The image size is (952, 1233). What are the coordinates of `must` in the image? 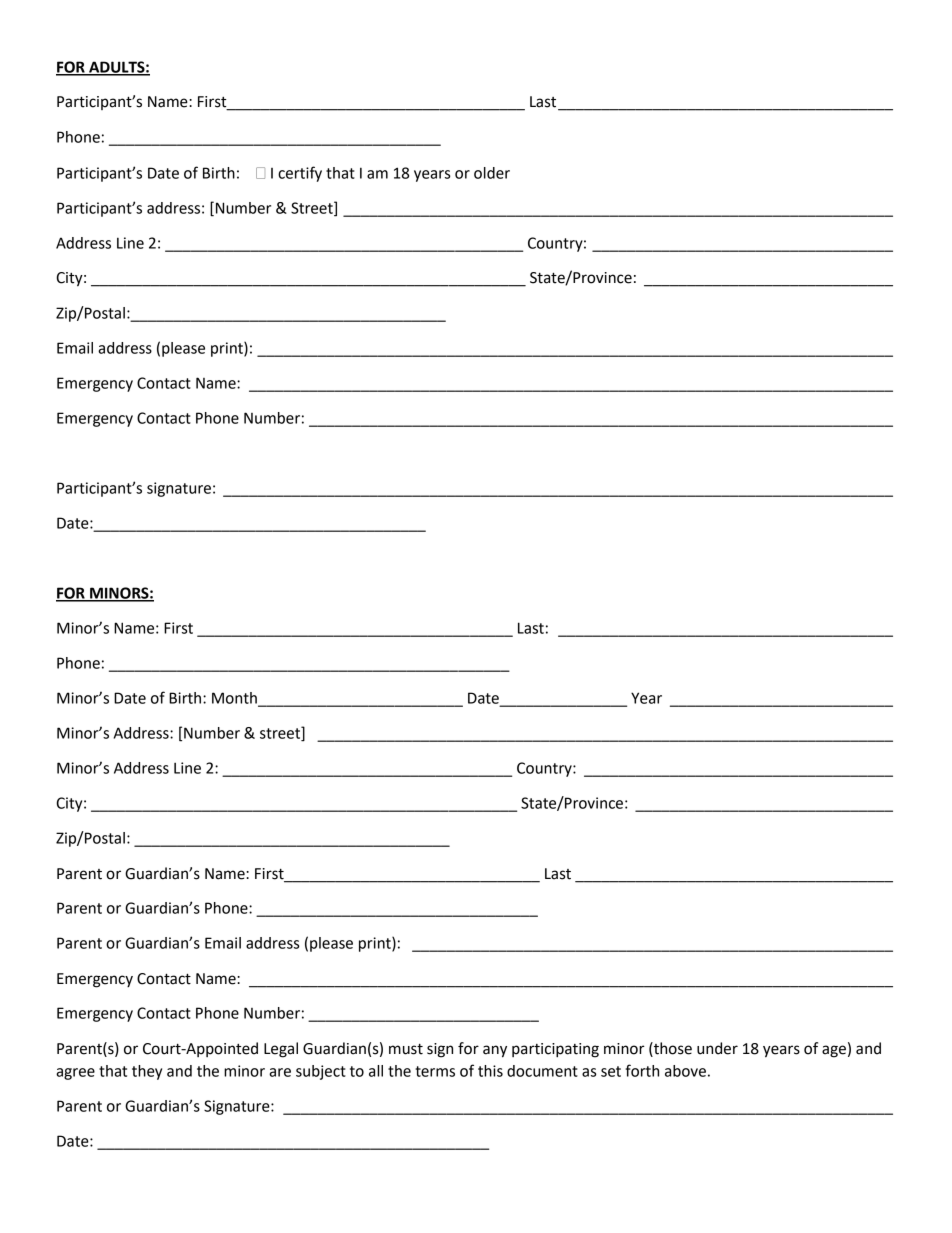 It's located at (406, 1049).
